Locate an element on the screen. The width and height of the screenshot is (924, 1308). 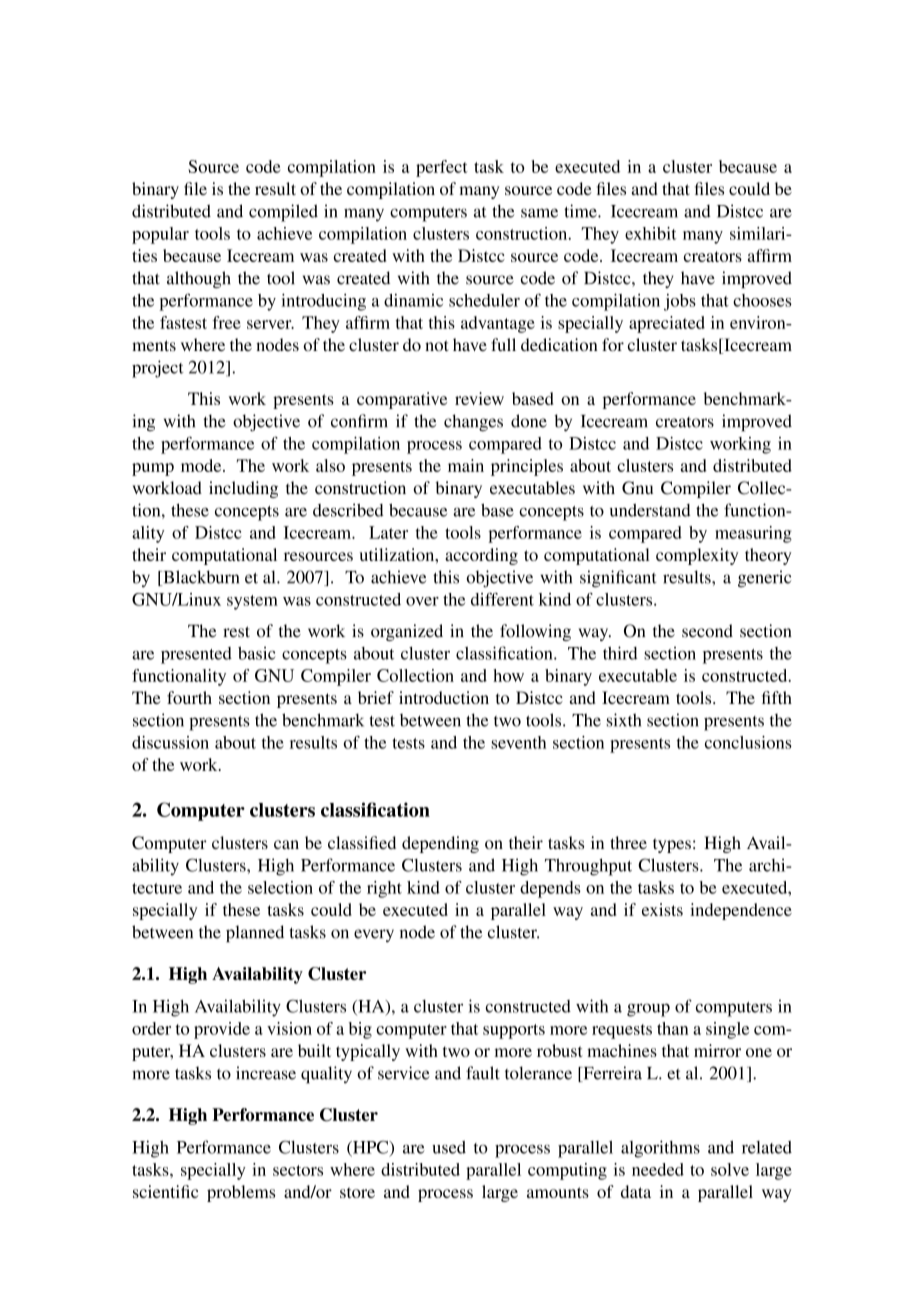
types is located at coordinates (672, 845).
